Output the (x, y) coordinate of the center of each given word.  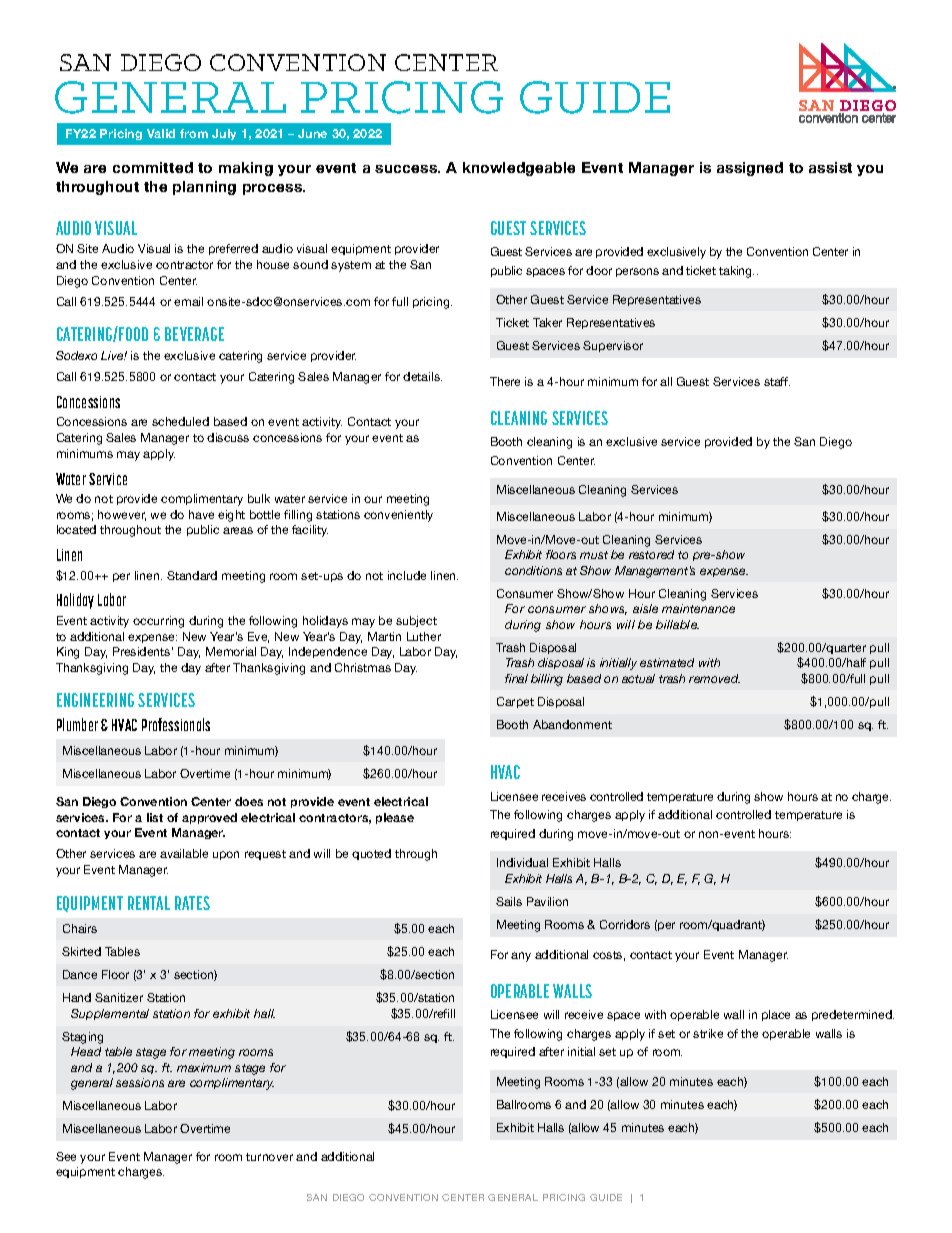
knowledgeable (519, 169)
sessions (140, 1082)
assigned (750, 169)
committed (153, 167)
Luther (424, 636)
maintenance (698, 608)
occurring (158, 622)
